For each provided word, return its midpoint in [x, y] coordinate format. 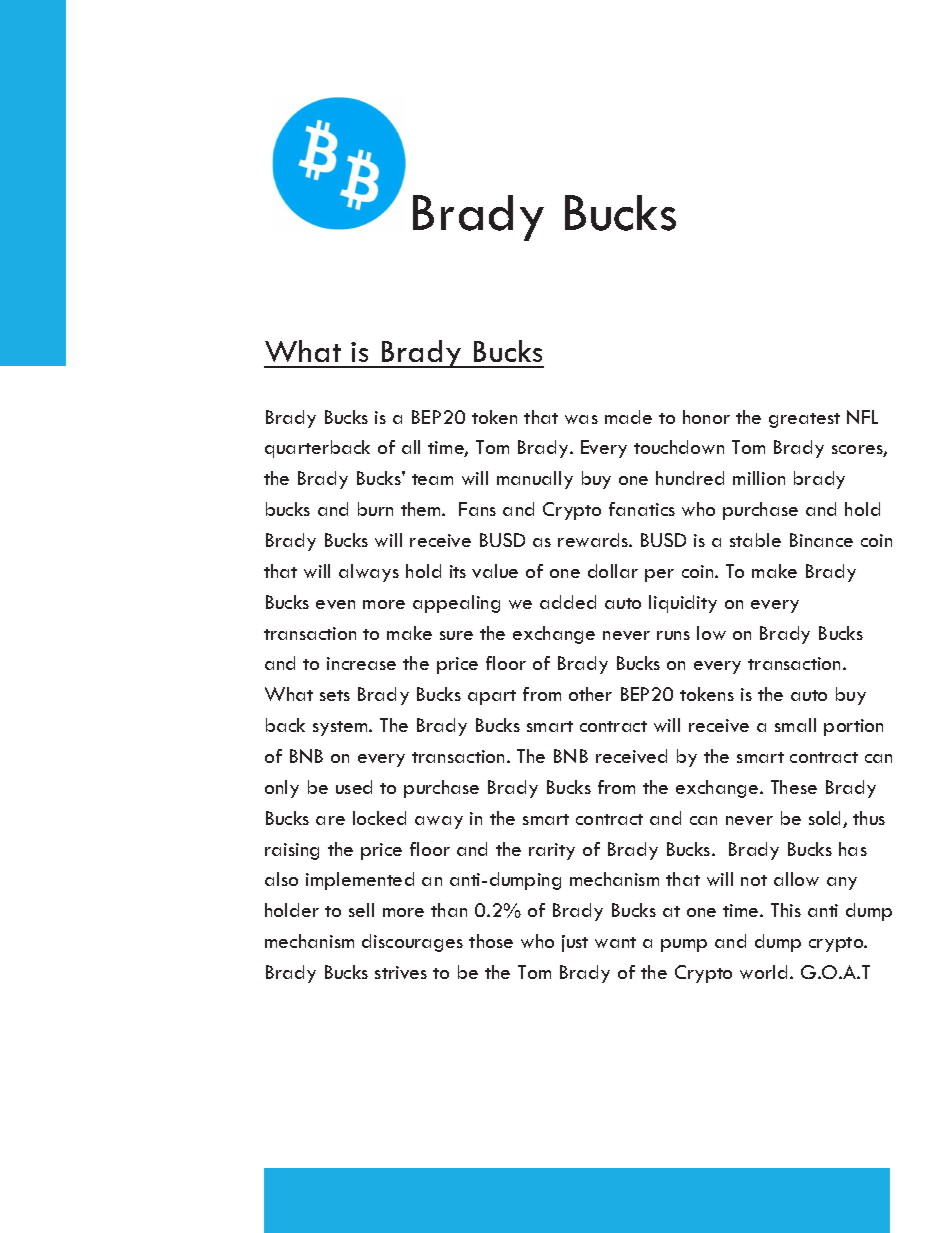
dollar [613, 571]
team [432, 479]
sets [335, 695]
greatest [804, 420]
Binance [821, 540]
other [590, 694]
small [795, 725]
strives [401, 972]
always [369, 573]
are [330, 820]
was [581, 419]
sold [826, 819]
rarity [552, 851]
